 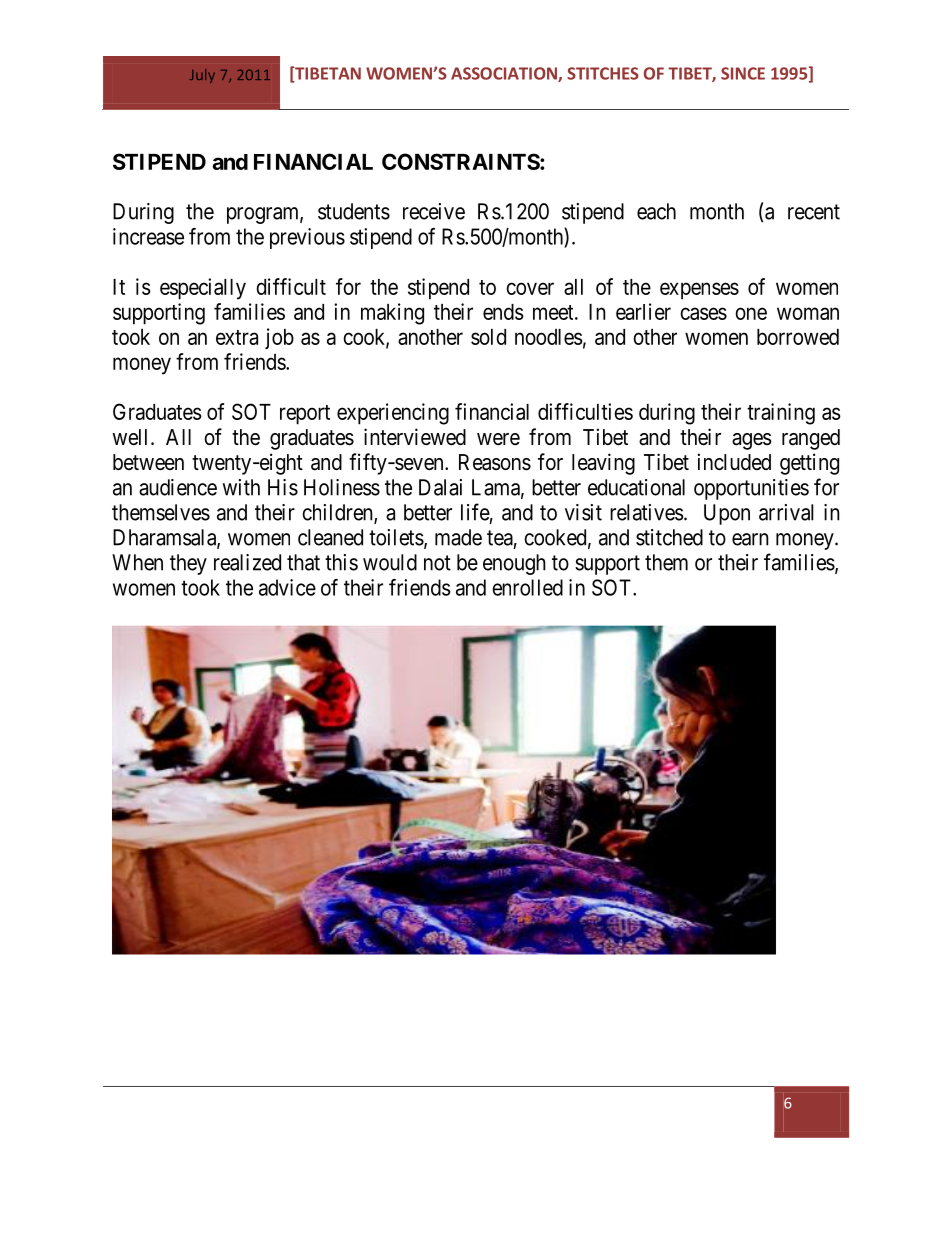 I want to click on receive, so click(x=434, y=211).
